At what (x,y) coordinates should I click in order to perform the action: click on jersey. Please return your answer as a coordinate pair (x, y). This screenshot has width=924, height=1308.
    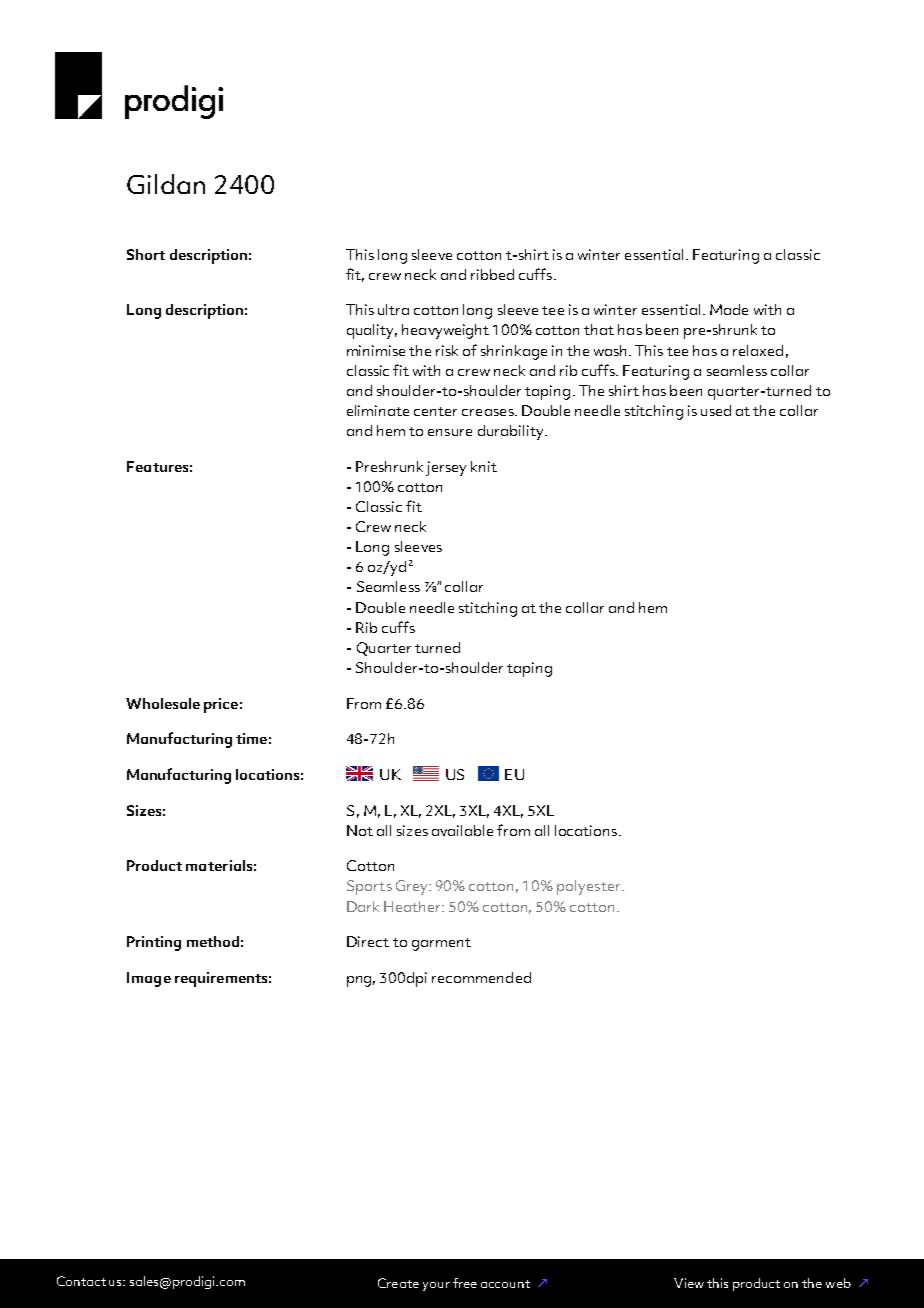
    Looking at the image, I should click on (446, 468).
